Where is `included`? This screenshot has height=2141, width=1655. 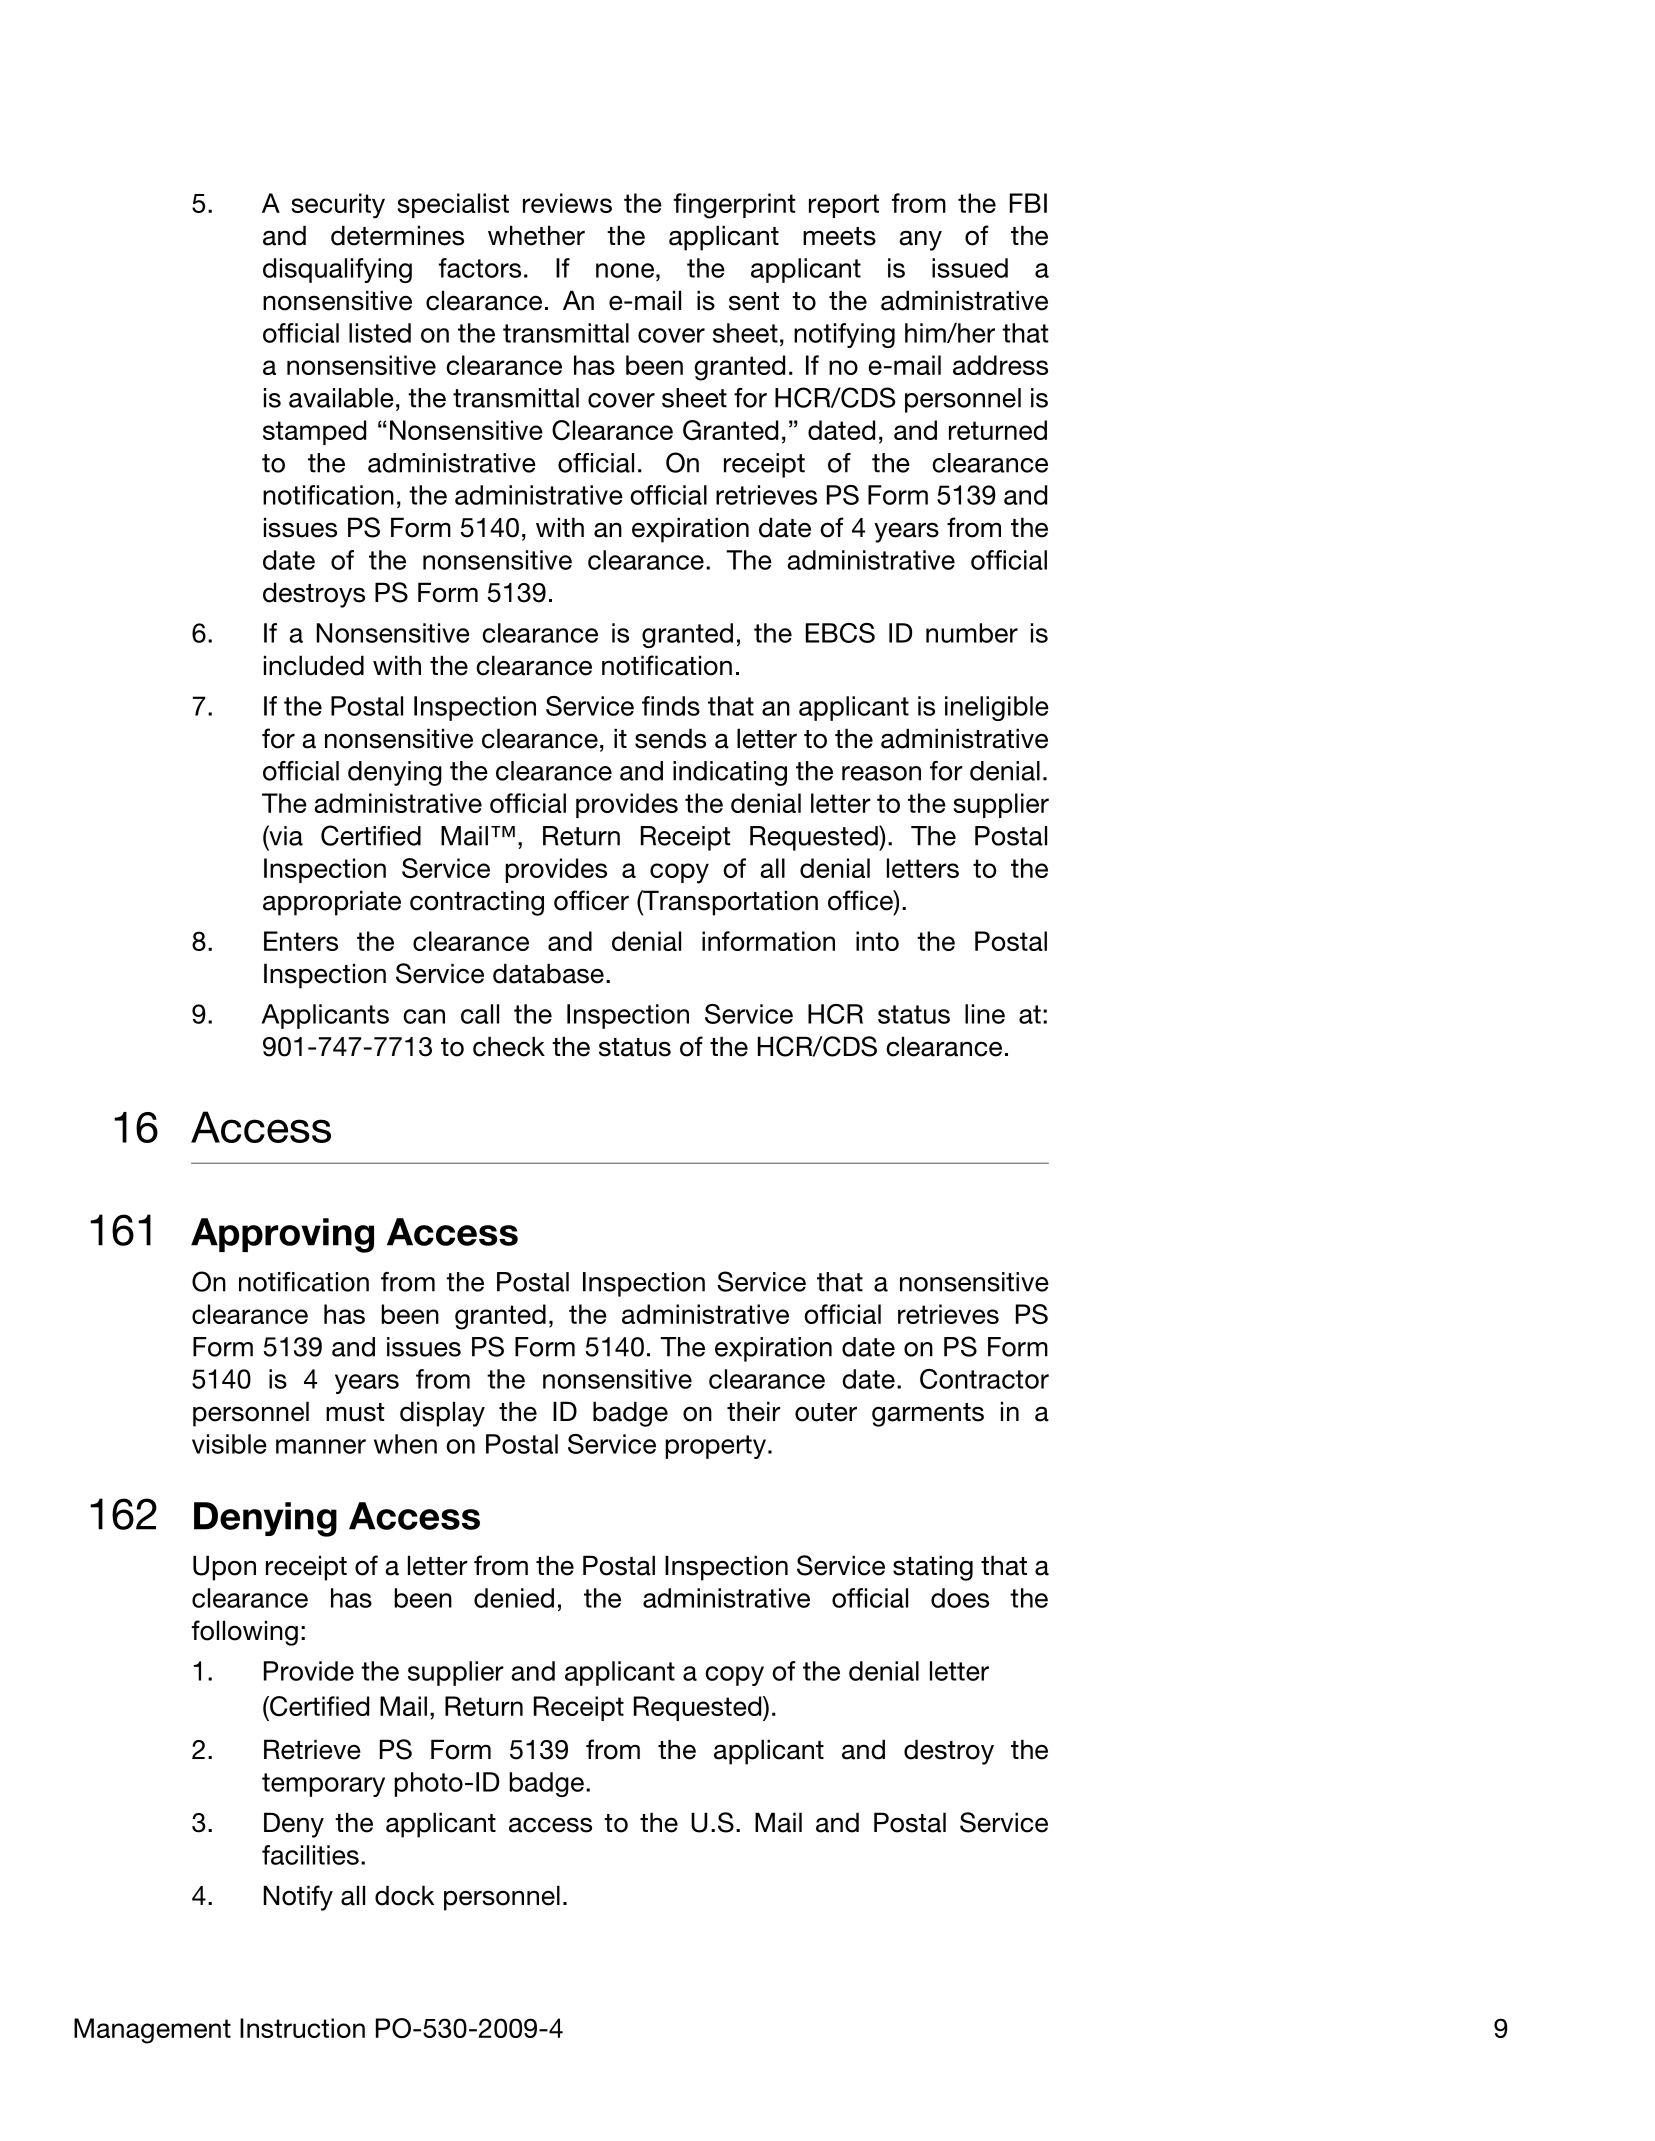
included is located at coordinates (314, 665).
